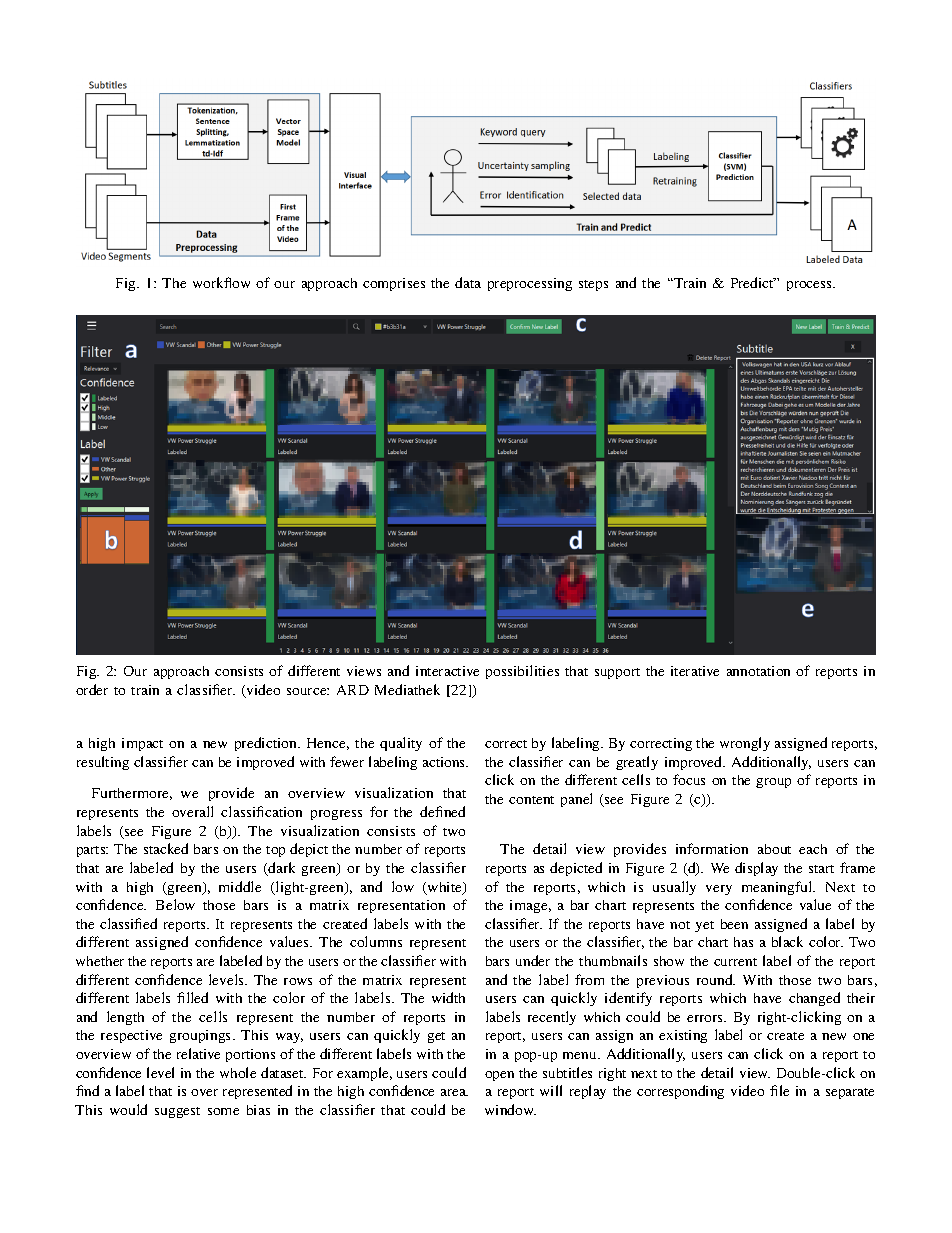 Image resolution: width=952 pixels, height=1233 pixels. What do you see at coordinates (593, 285) in the screenshot?
I see `steps` at bounding box center [593, 285].
